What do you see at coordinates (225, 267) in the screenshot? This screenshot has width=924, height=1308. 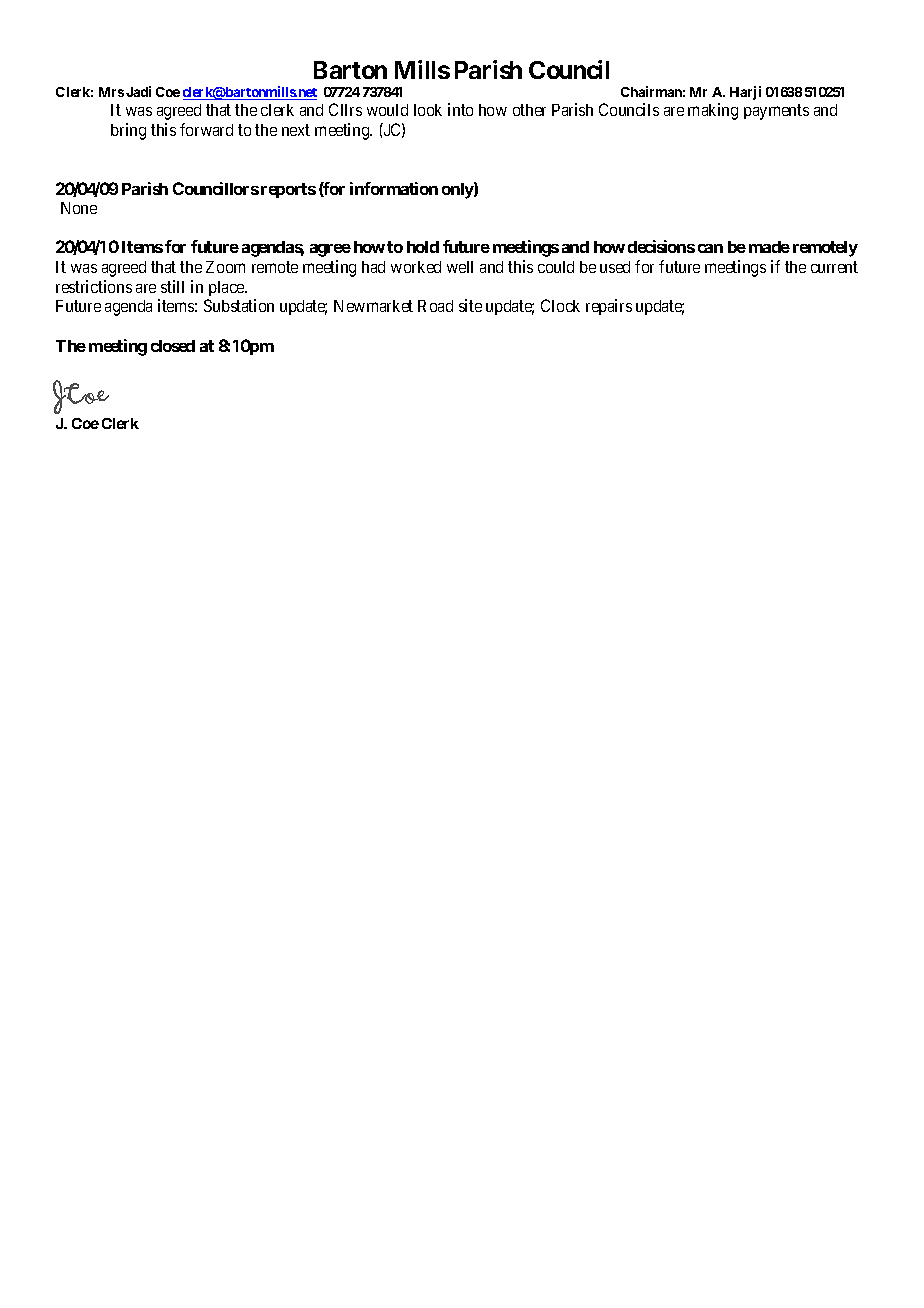 I see `Zoom` at bounding box center [225, 267].
